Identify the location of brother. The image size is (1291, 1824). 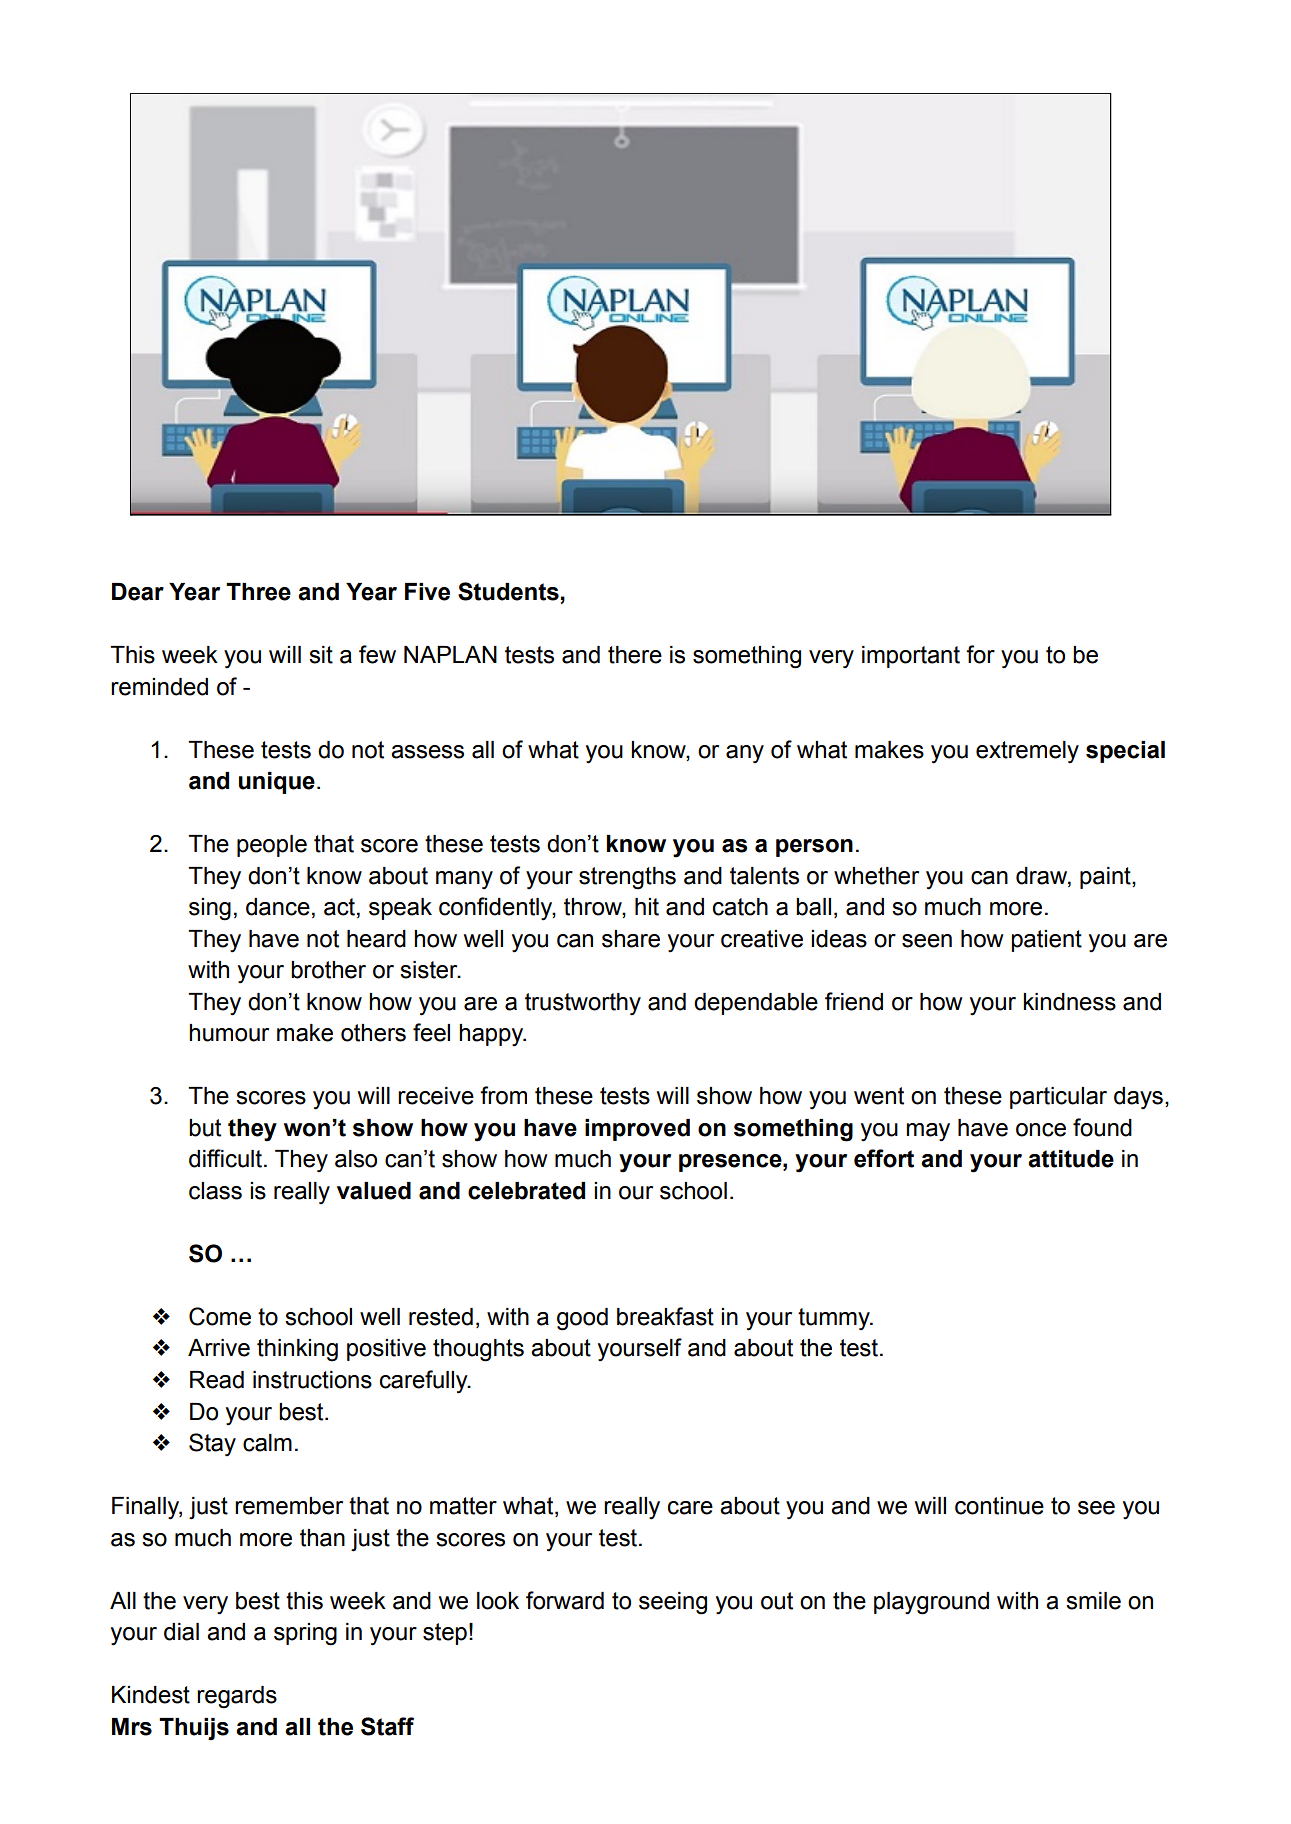
(328, 970).
